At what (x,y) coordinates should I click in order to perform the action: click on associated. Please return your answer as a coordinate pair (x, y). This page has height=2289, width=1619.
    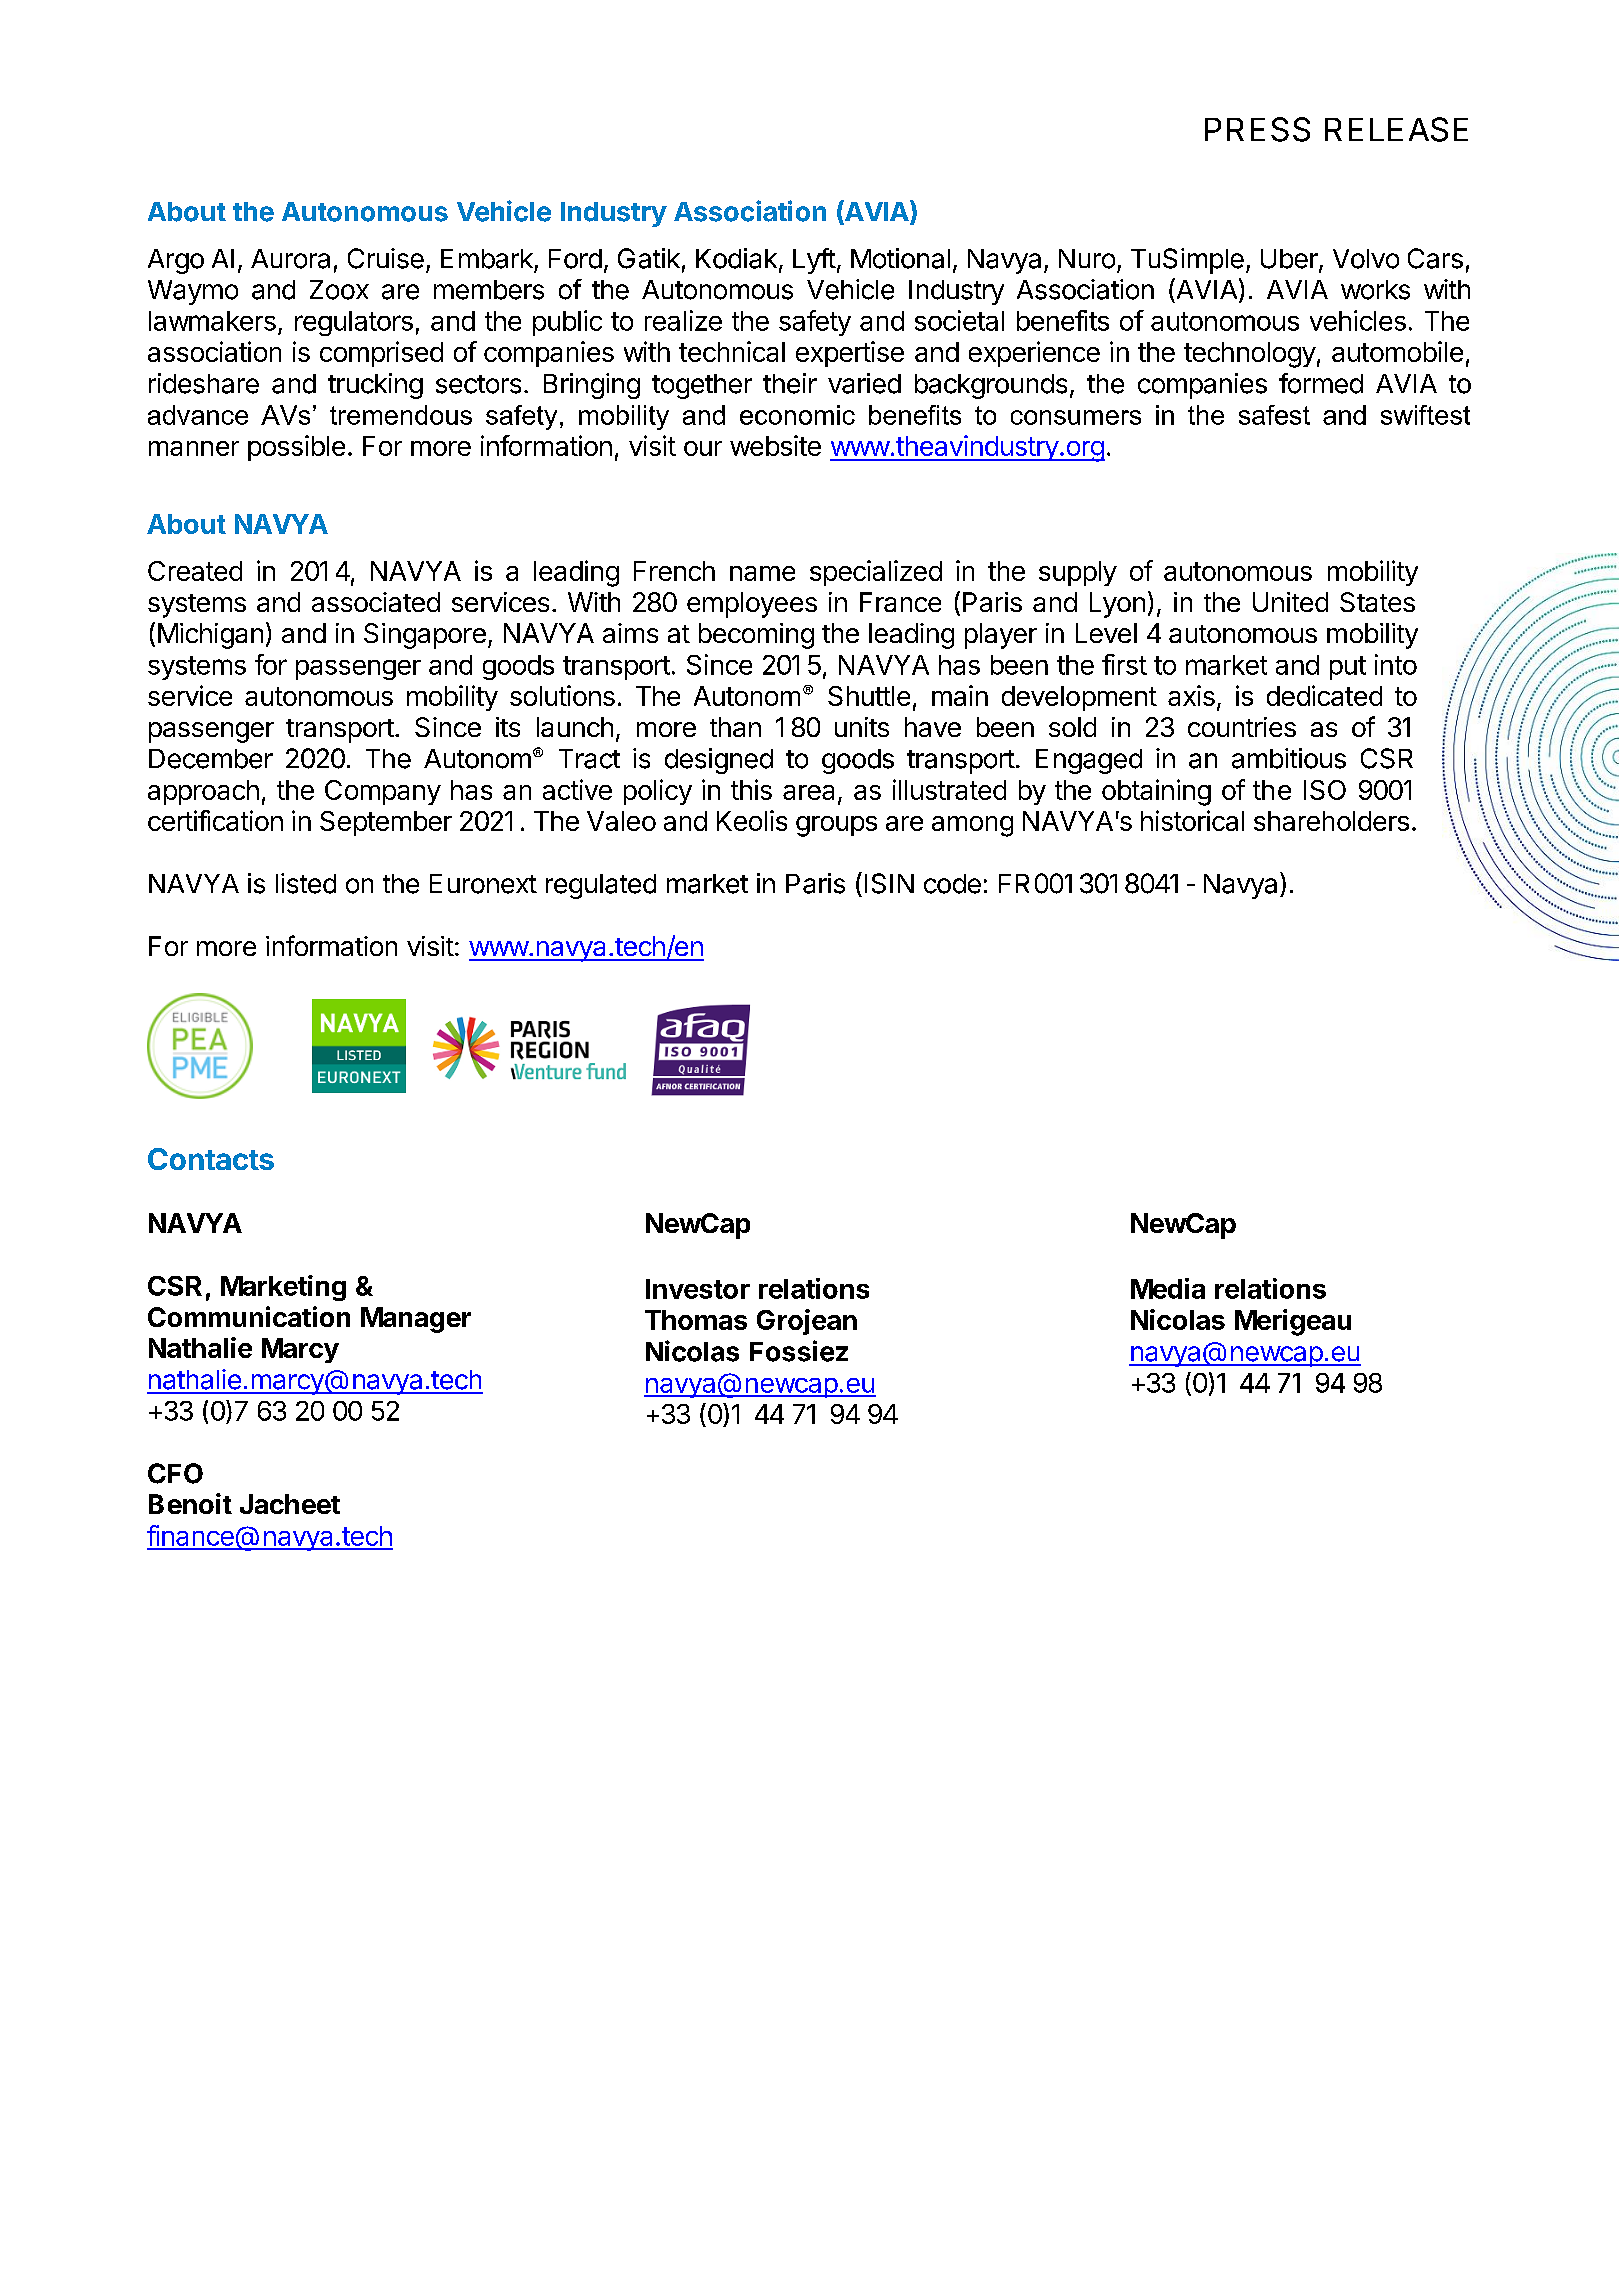
    Looking at the image, I should click on (376, 602).
